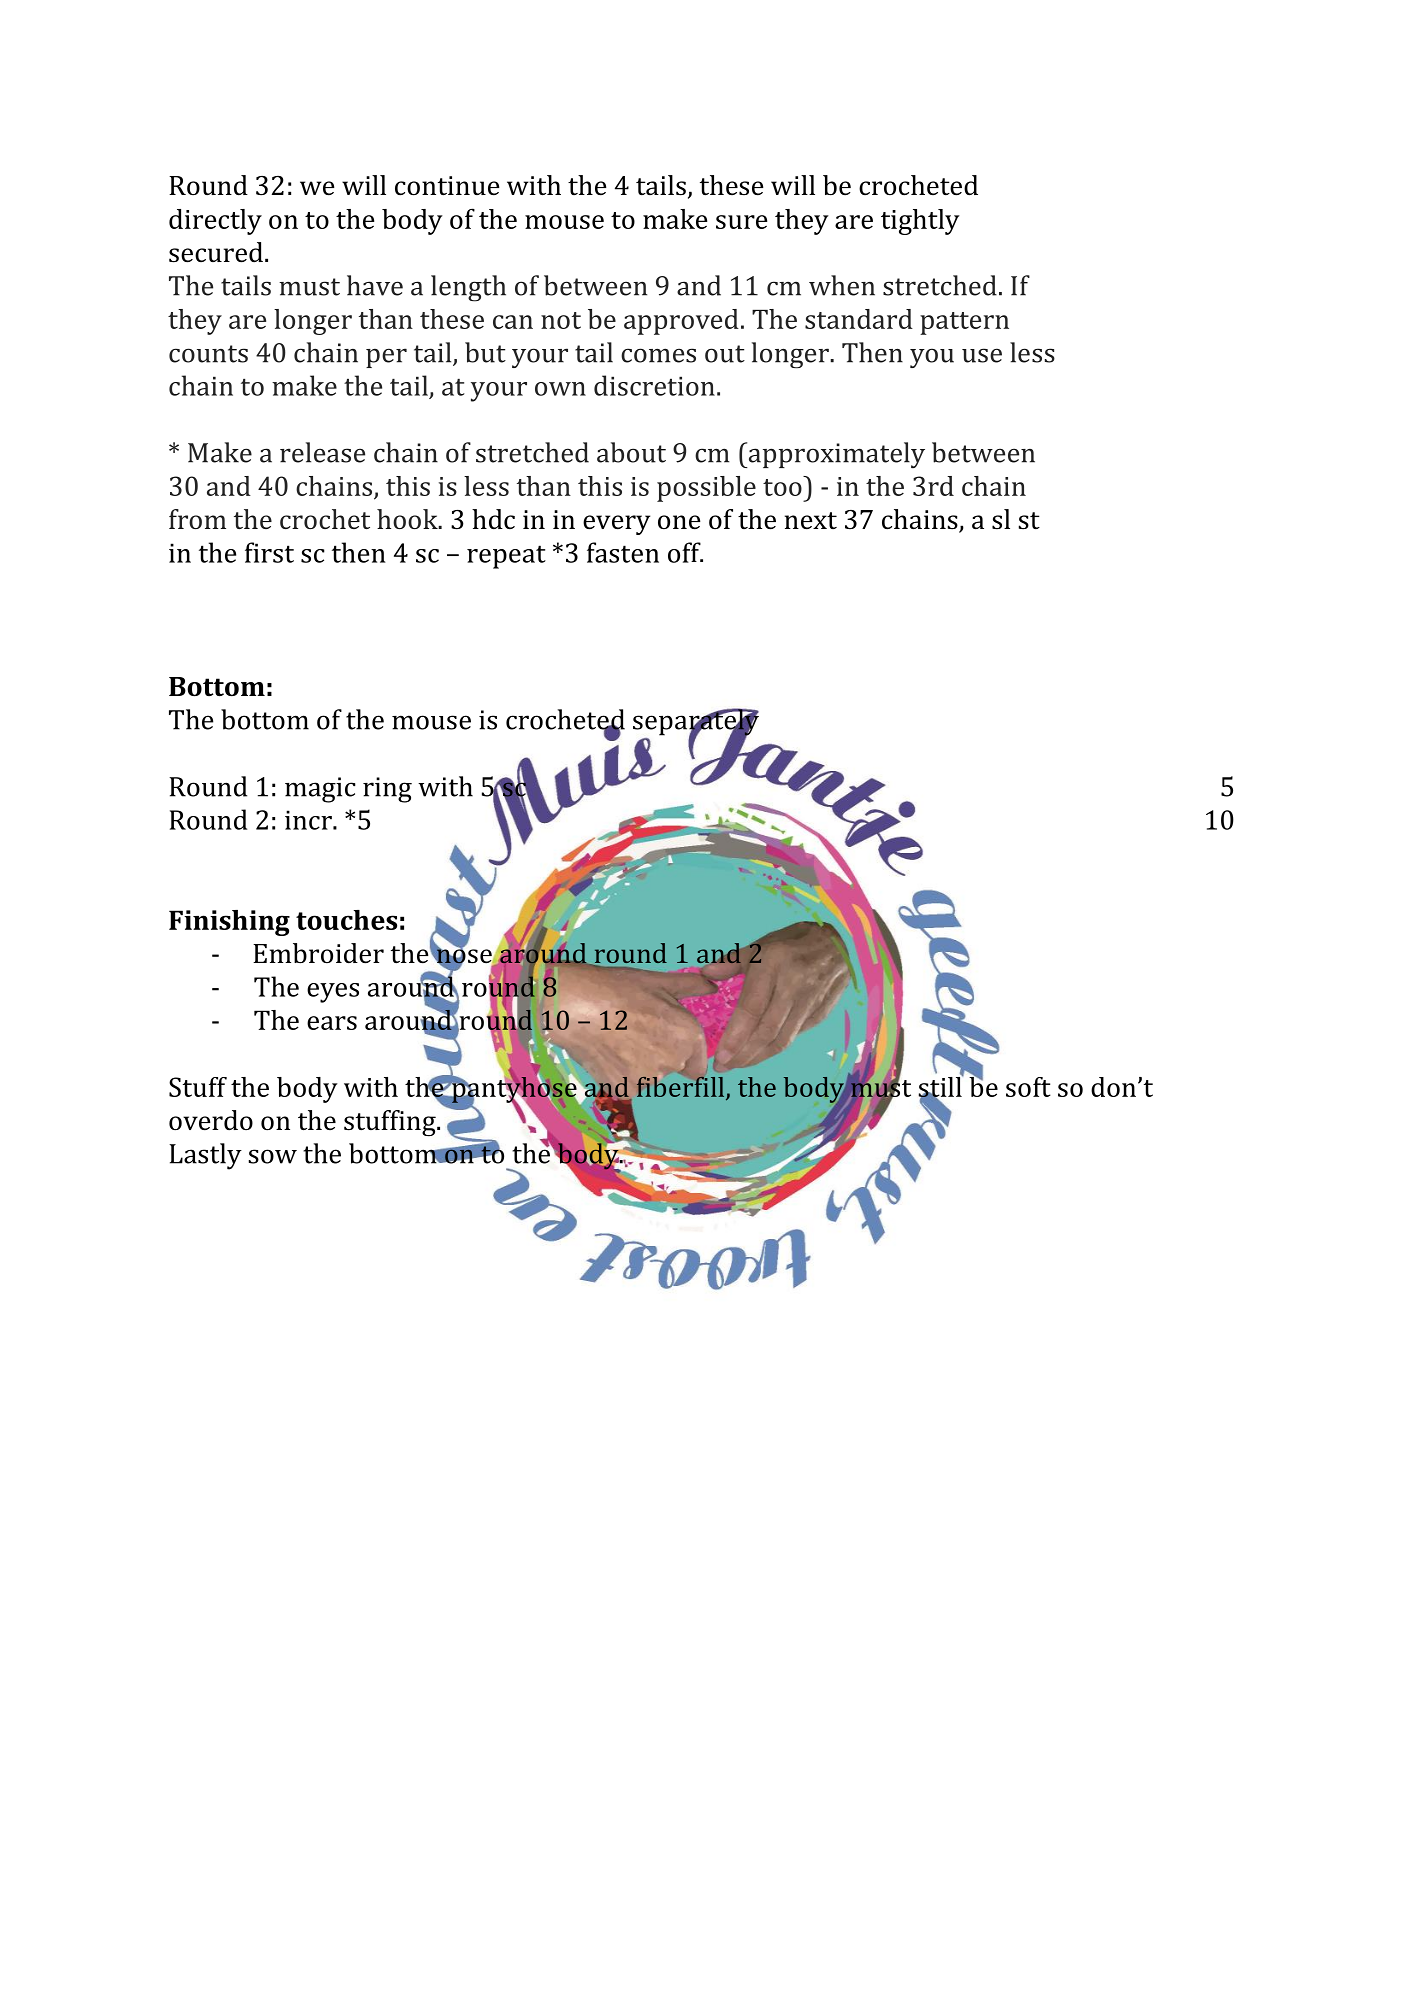  Describe the element at coordinates (741, 222) in the screenshot. I see `sure` at that location.
